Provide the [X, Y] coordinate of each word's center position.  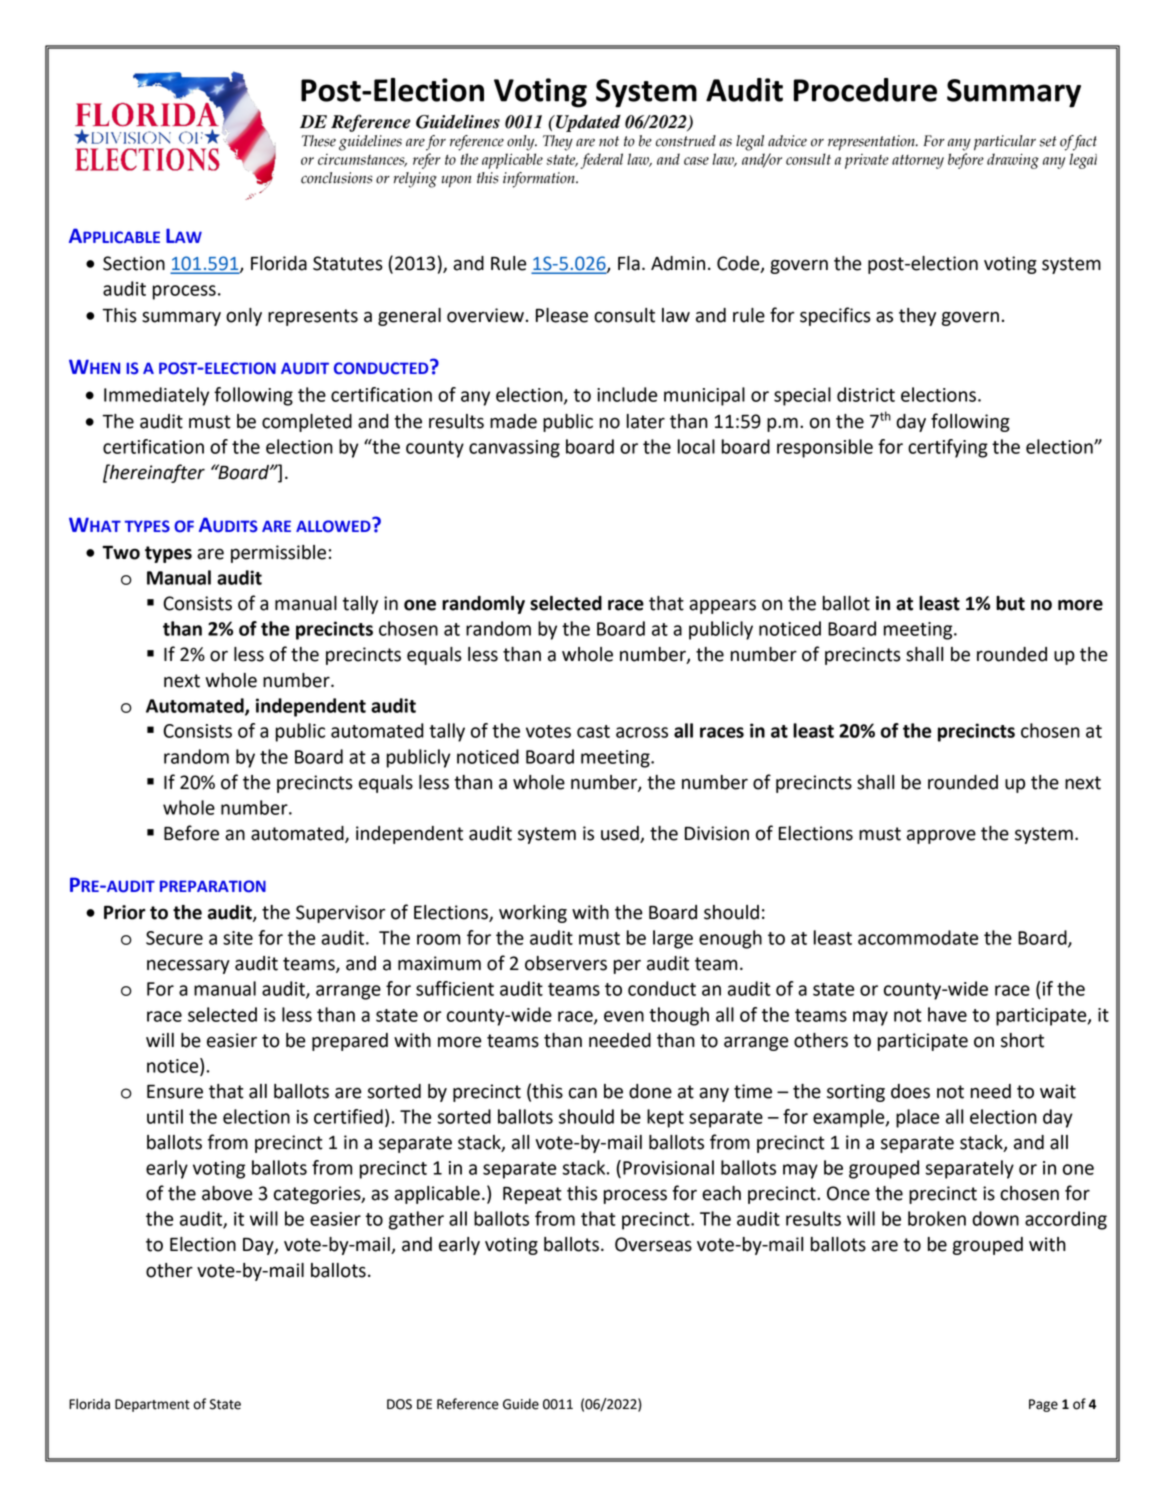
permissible [278, 554]
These [319, 141]
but [1010, 603]
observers [566, 963]
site [238, 938]
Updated [587, 123]
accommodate [918, 937]
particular [1005, 143]
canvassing [514, 449]
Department [152, 1405]
